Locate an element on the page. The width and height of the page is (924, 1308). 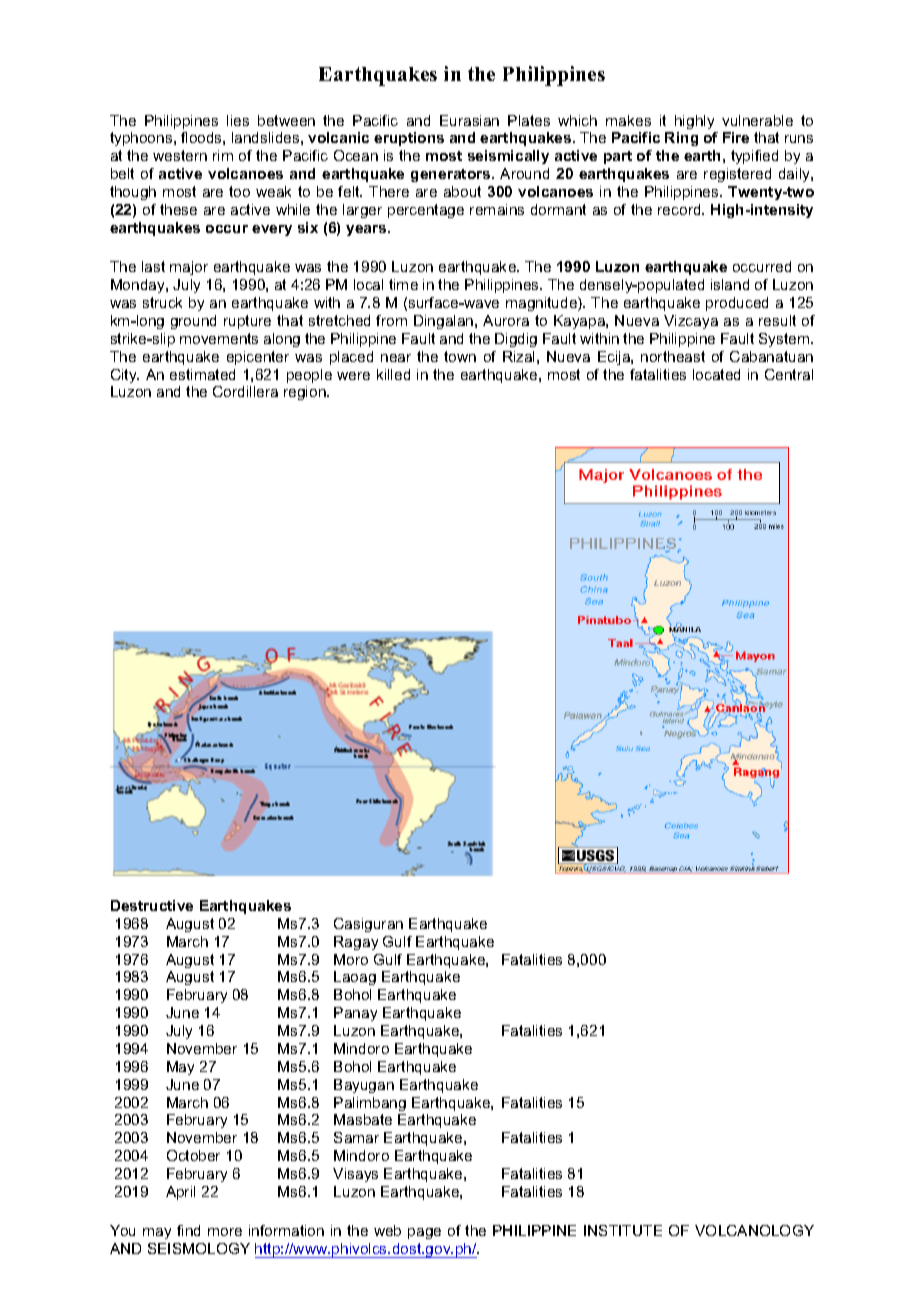
VOLCANOLOGY is located at coordinates (754, 1230).
